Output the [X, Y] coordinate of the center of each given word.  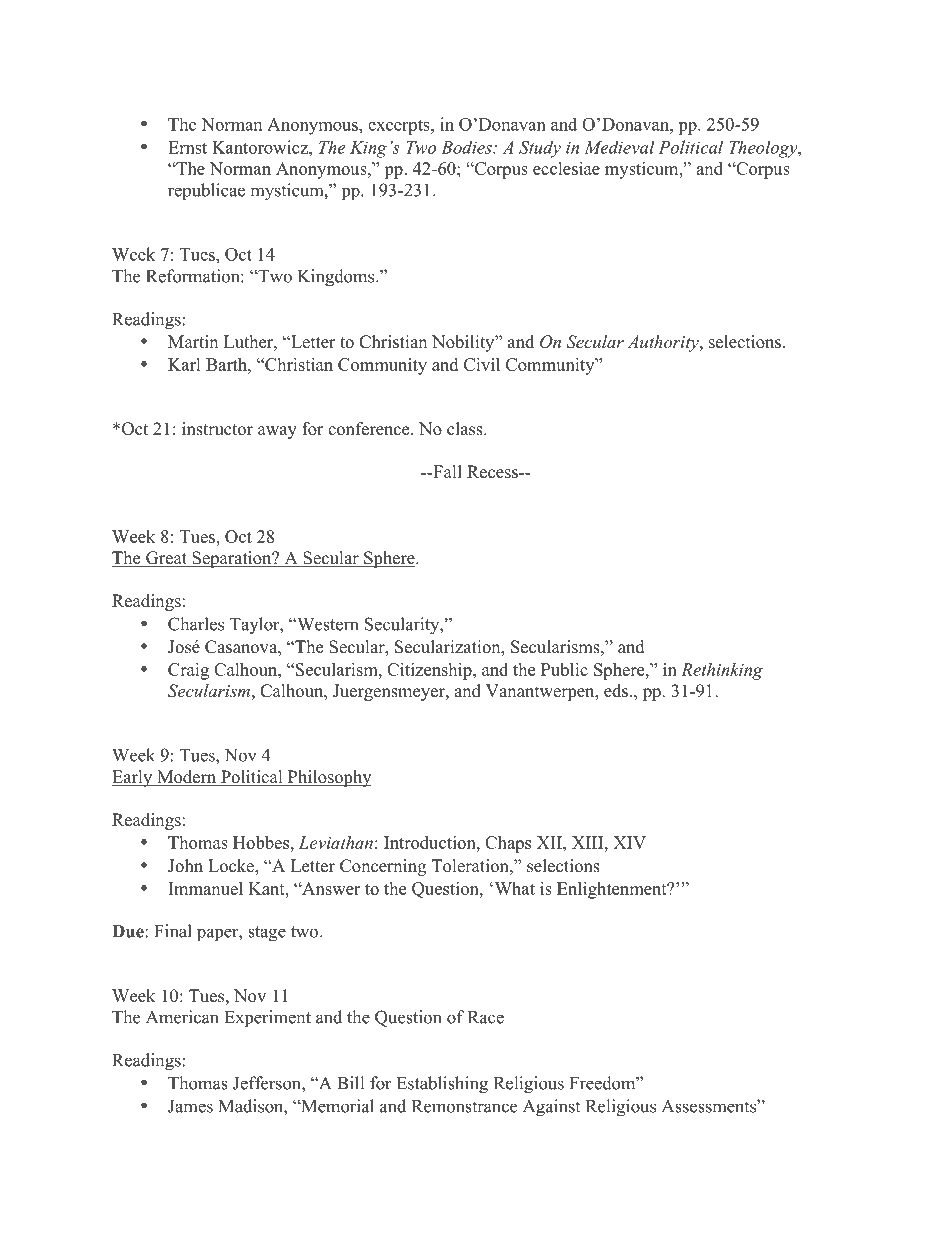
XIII [589, 842]
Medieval [619, 147]
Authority [664, 343]
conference [370, 429]
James [190, 1106]
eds [616, 691]
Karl [184, 364]
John [185, 866]
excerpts [400, 127]
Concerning [383, 867]
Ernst [187, 147]
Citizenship [430, 671]
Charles [196, 624]
